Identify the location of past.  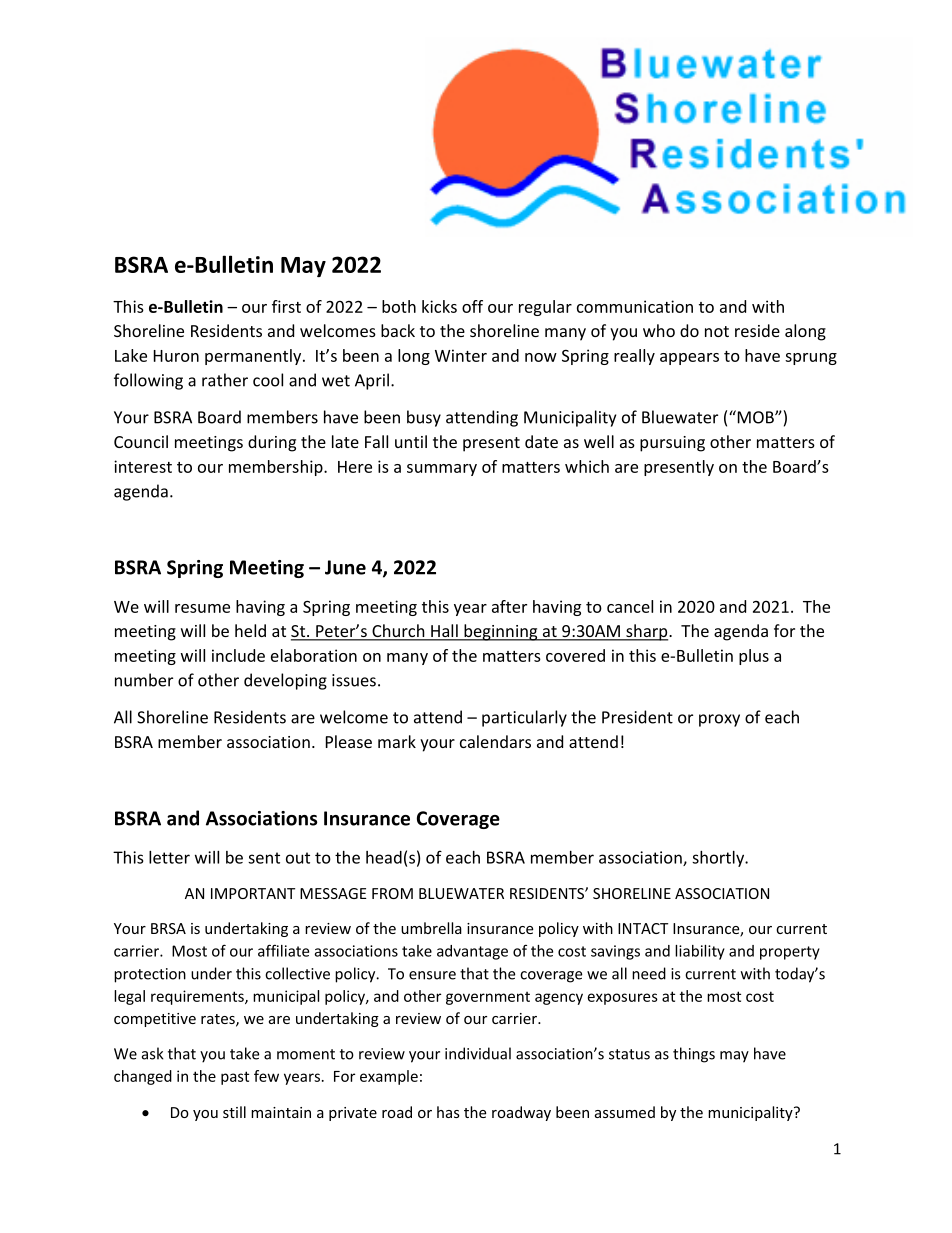
(235, 1078).
